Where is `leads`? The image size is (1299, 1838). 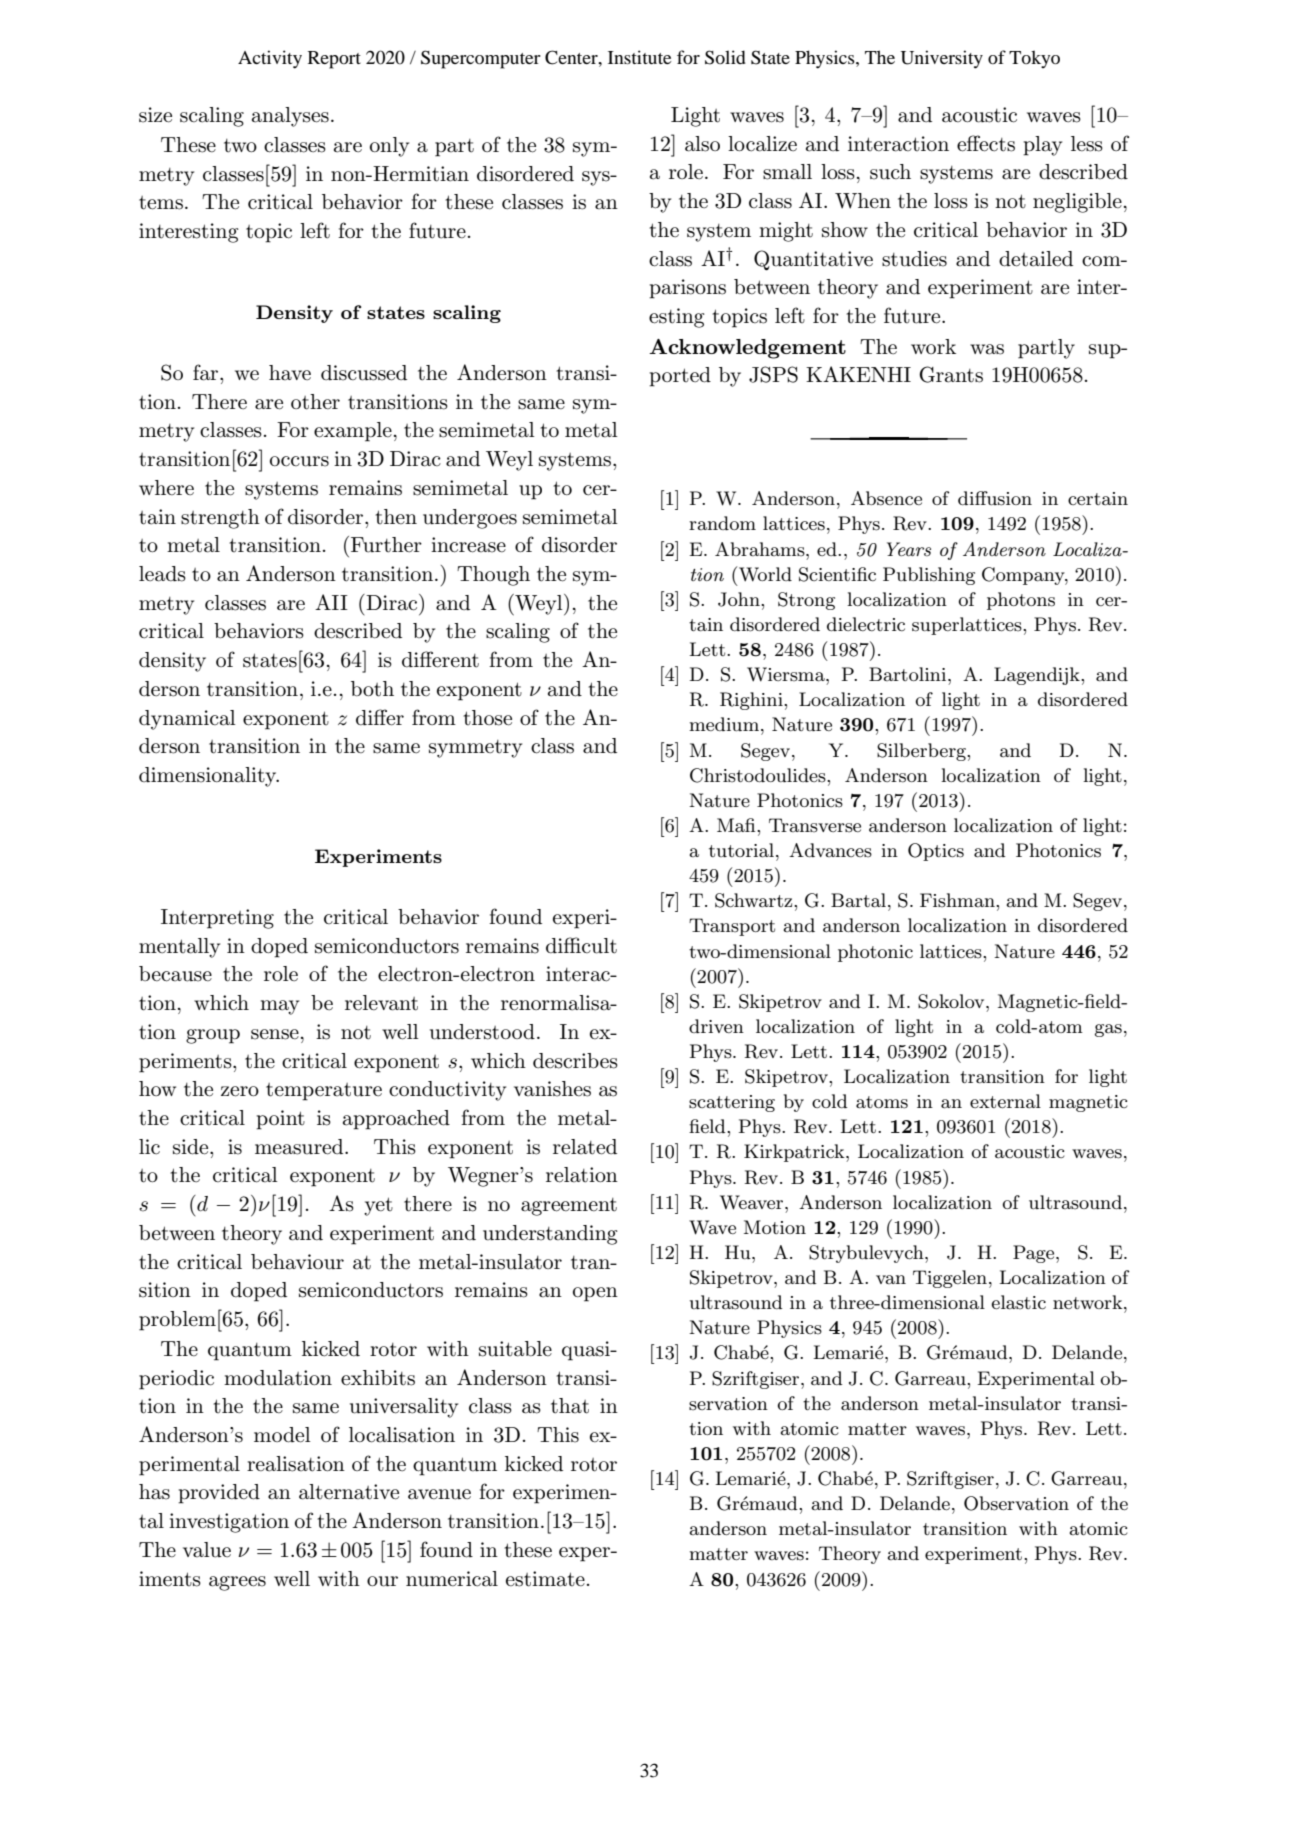
leads is located at coordinates (162, 574).
